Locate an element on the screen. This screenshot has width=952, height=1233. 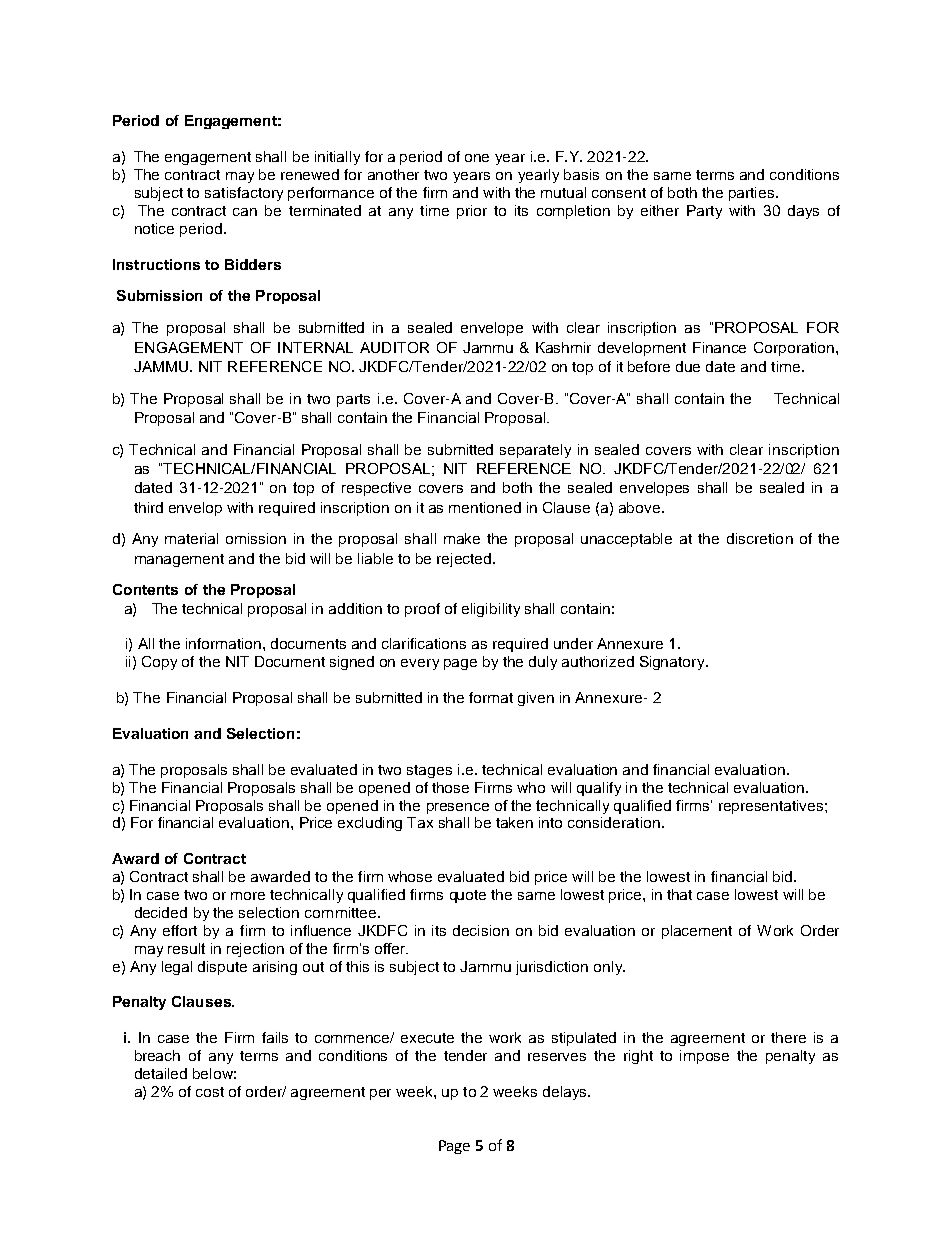
parties is located at coordinates (753, 194).
